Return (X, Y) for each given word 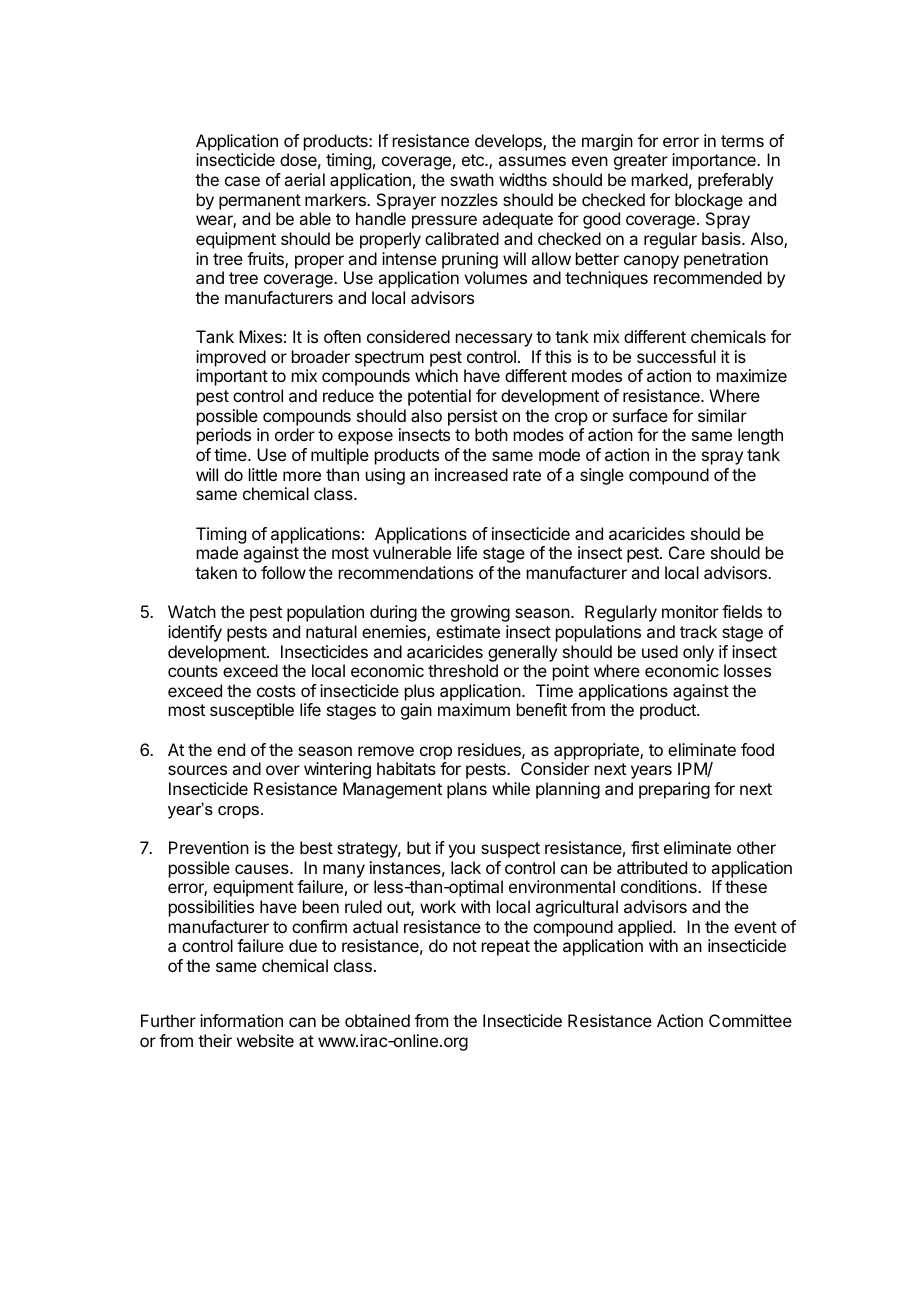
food (757, 749)
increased (471, 474)
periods (224, 436)
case (242, 181)
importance (715, 161)
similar (722, 415)
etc (474, 160)
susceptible (252, 711)
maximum (474, 709)
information (241, 1020)
